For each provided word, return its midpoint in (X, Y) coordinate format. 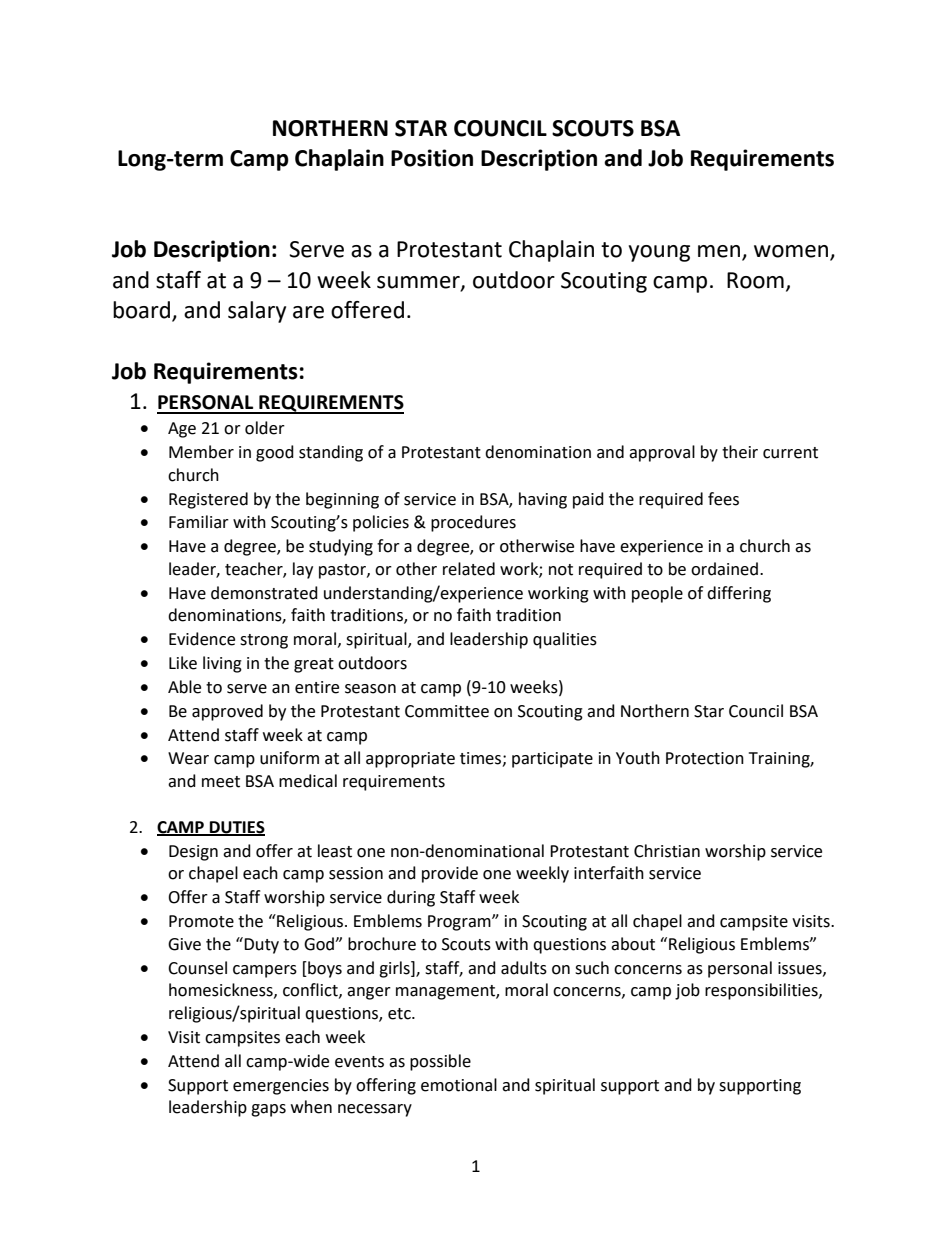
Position (432, 158)
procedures (473, 523)
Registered (208, 500)
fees (723, 499)
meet (221, 782)
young (659, 253)
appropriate (410, 760)
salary (257, 312)
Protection (705, 758)
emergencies (281, 1087)
